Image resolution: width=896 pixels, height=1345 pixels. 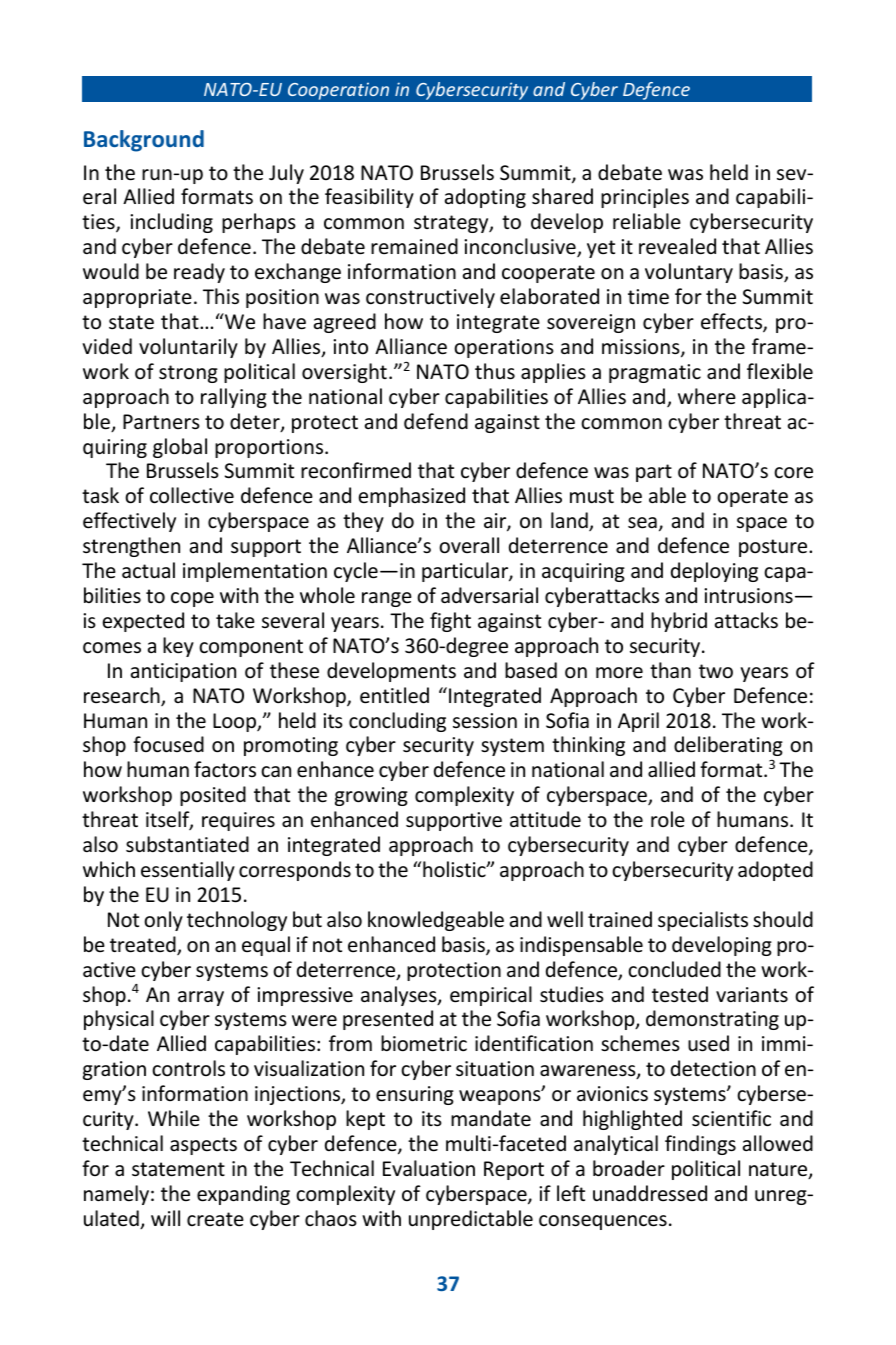 I want to click on two, so click(x=716, y=671).
